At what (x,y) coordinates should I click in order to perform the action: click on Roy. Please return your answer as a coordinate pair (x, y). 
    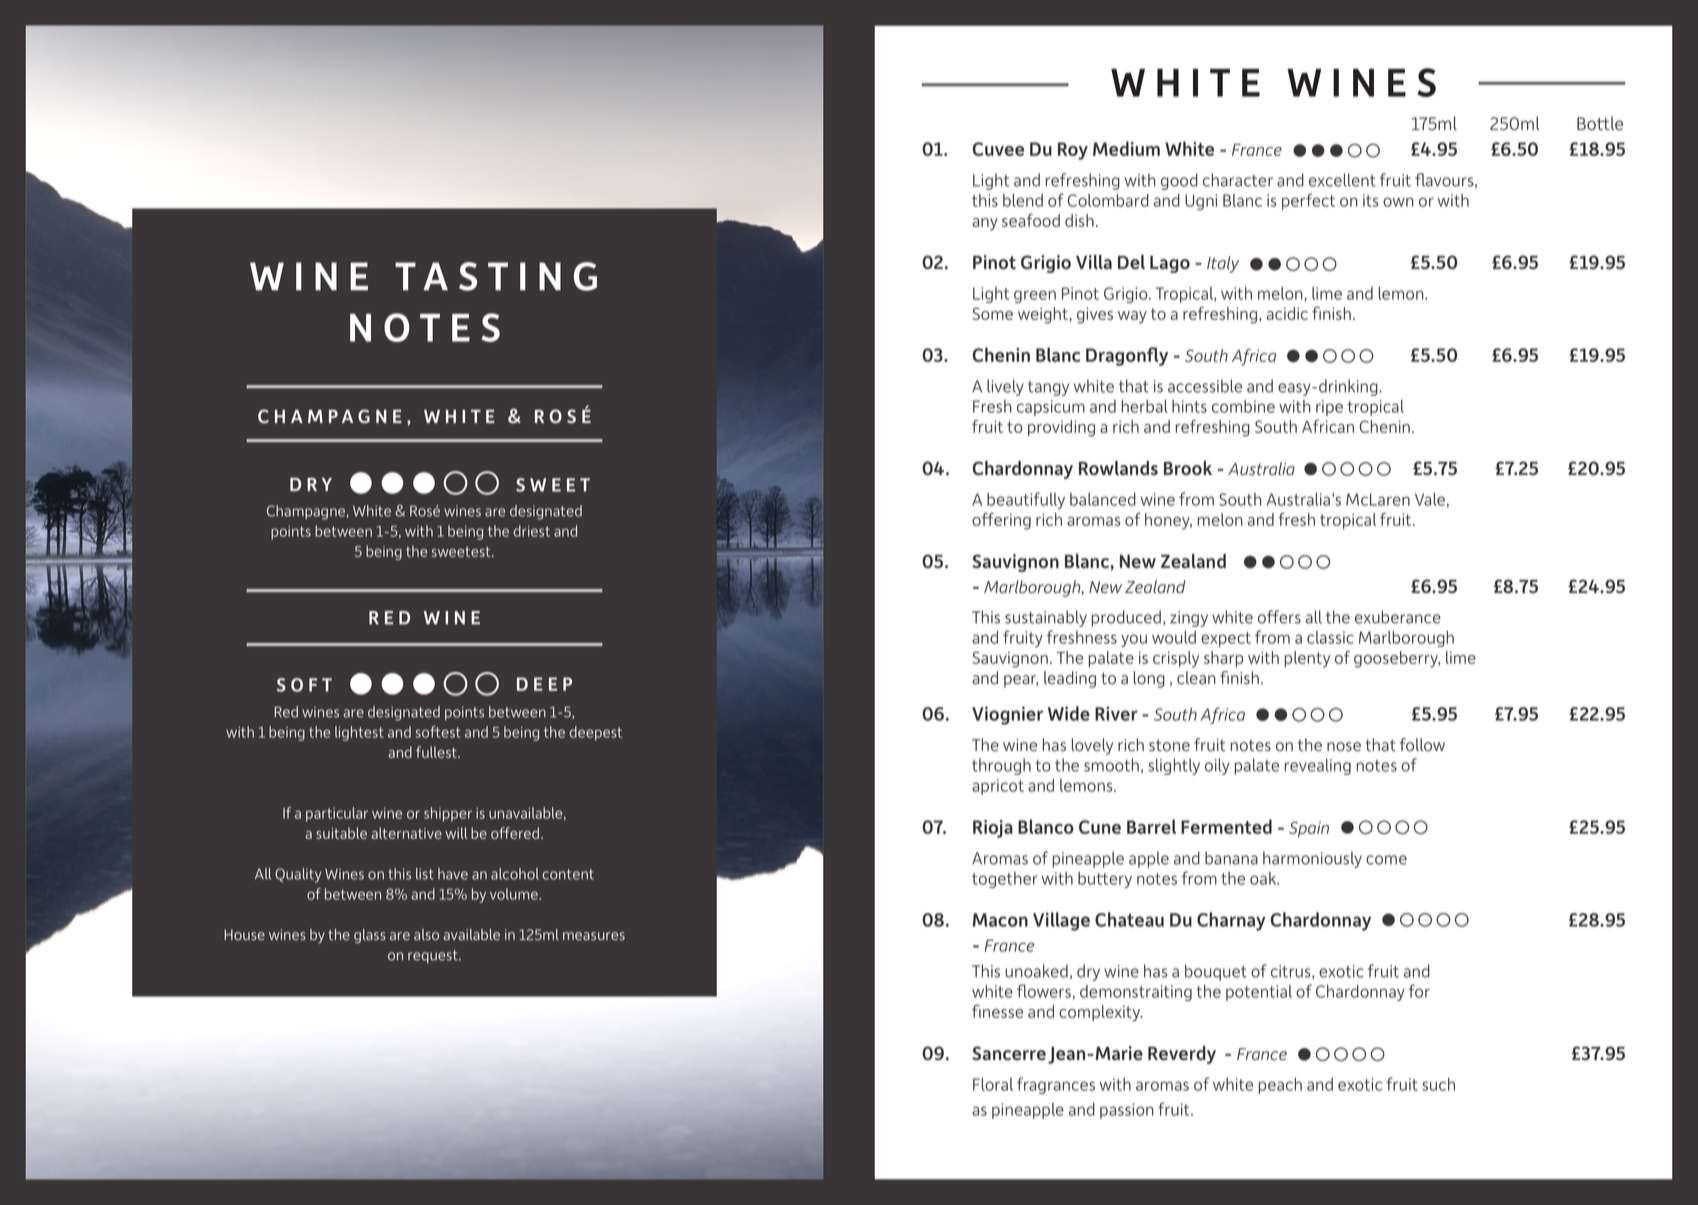
    Looking at the image, I should click on (1073, 151).
